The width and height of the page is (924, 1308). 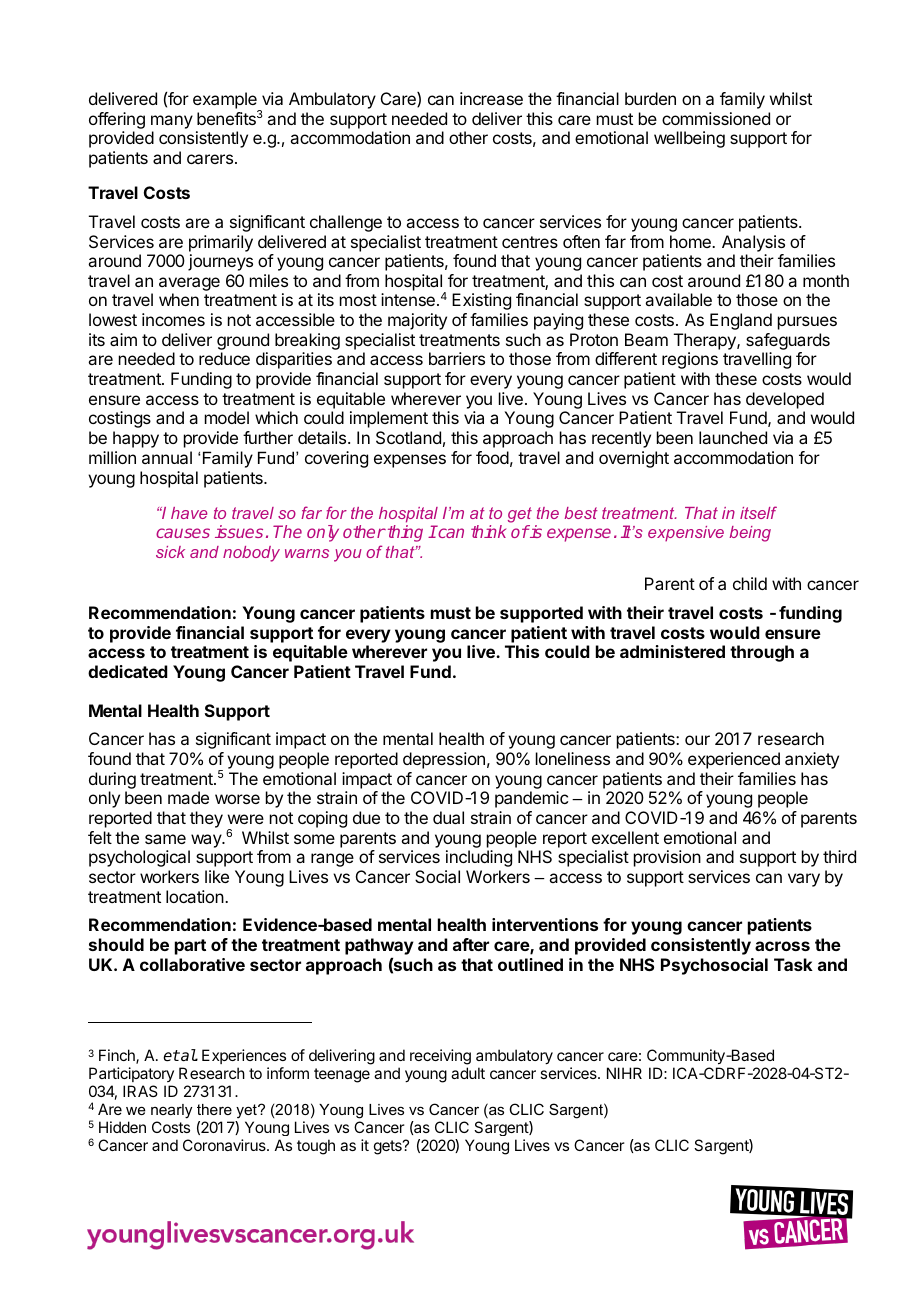 I want to click on commissioned, so click(x=716, y=118).
